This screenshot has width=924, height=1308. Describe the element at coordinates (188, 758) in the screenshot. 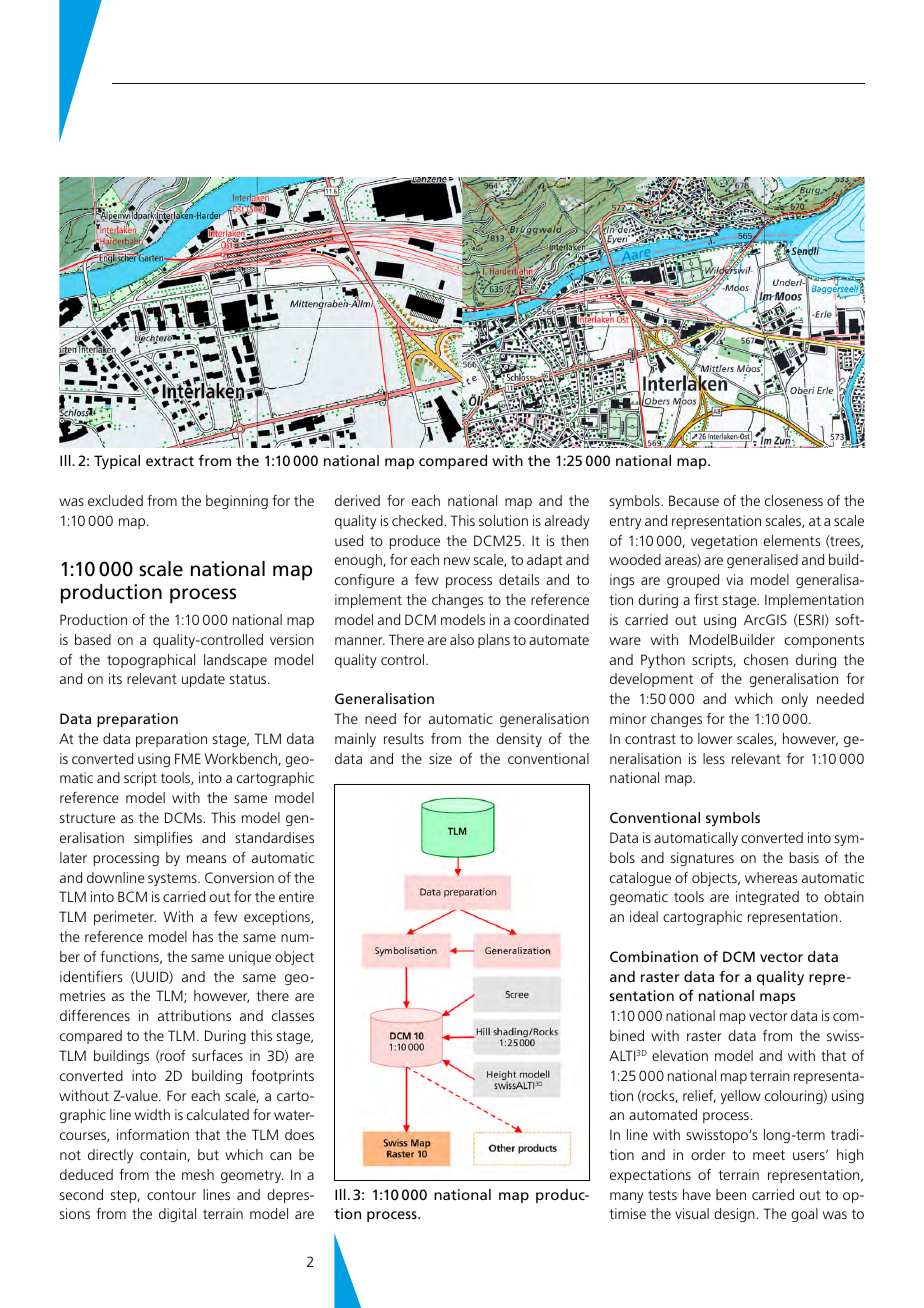

I see `FME` at that location.
